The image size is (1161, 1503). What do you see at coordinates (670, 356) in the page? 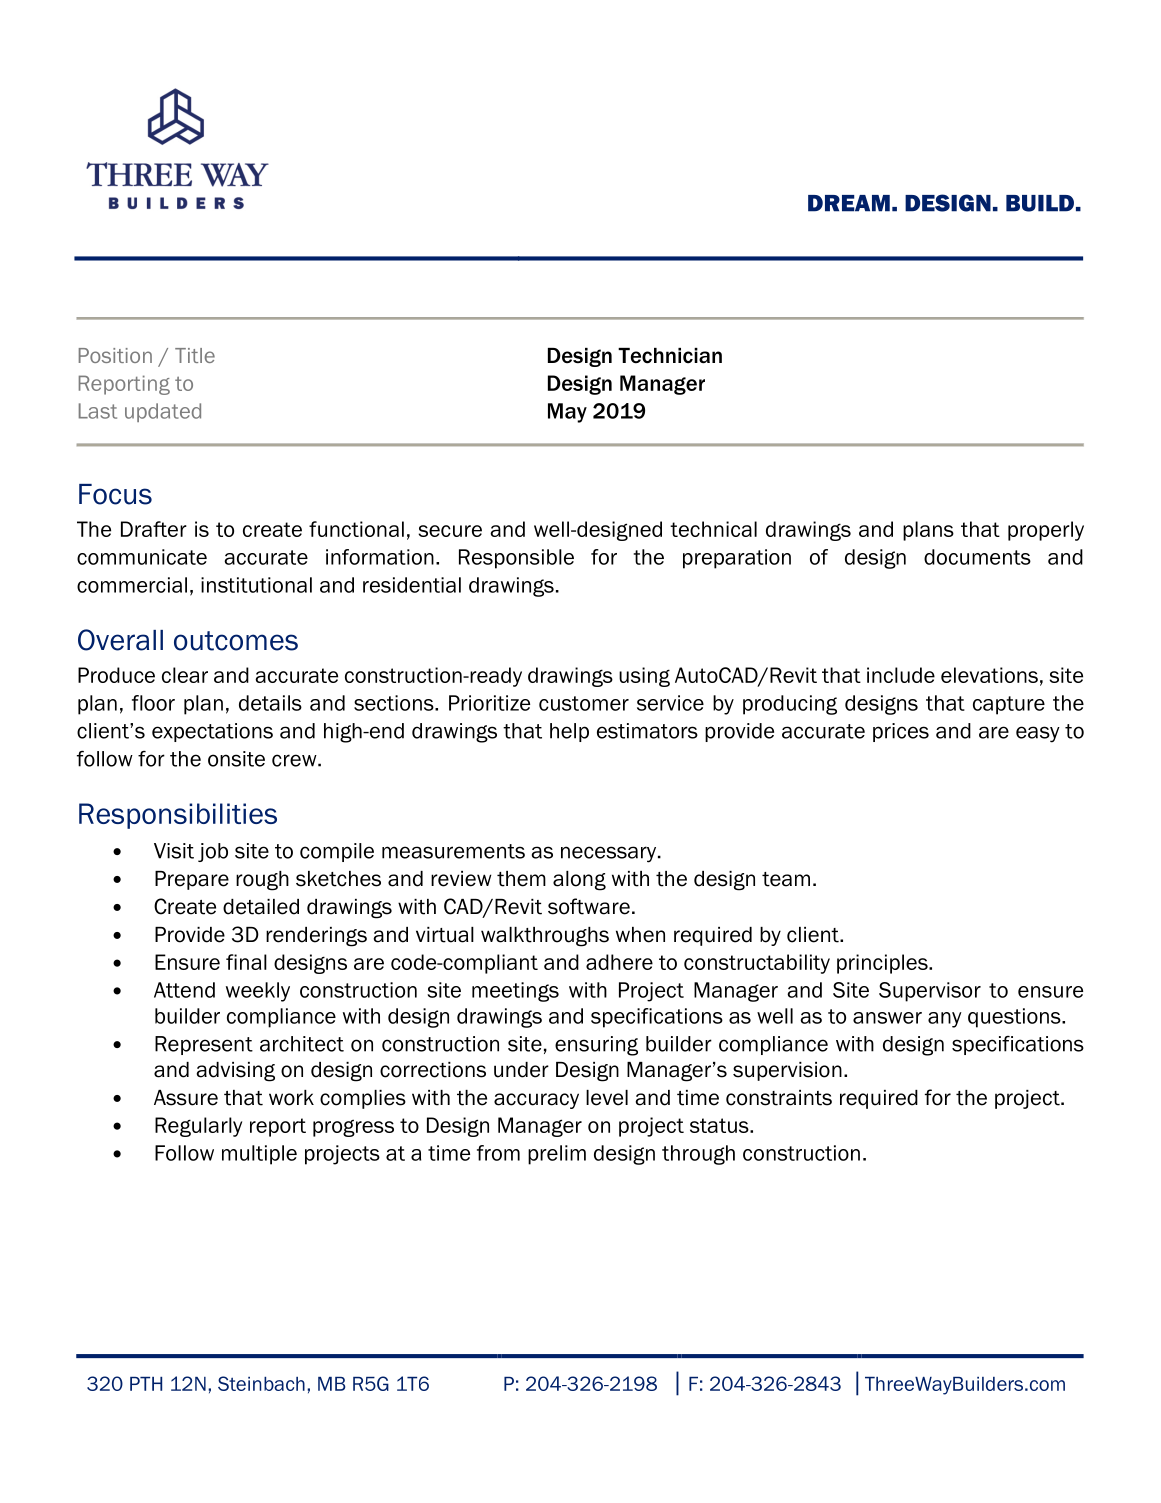
I see `Technician` at bounding box center [670, 356].
